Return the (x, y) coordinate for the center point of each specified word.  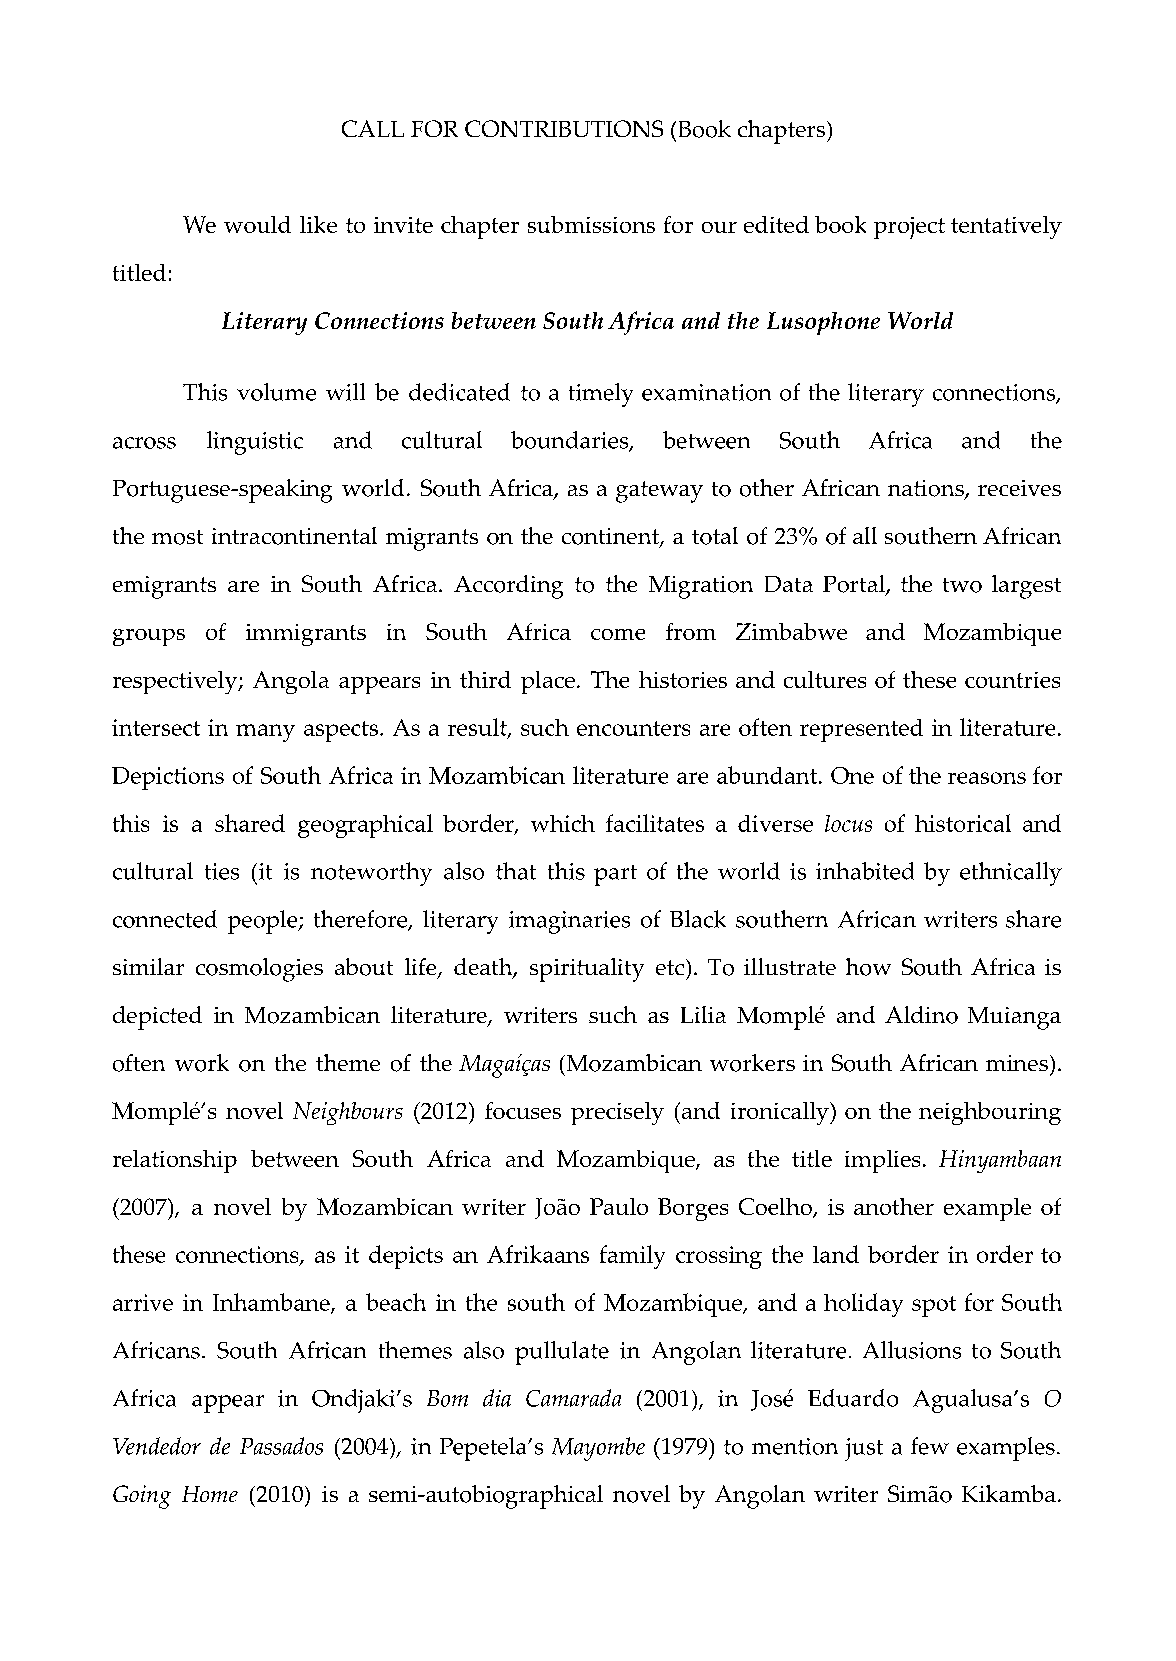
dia (497, 1398)
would (257, 224)
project (909, 228)
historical (963, 823)
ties (222, 871)
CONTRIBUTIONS (564, 128)
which (563, 823)
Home (210, 1494)
